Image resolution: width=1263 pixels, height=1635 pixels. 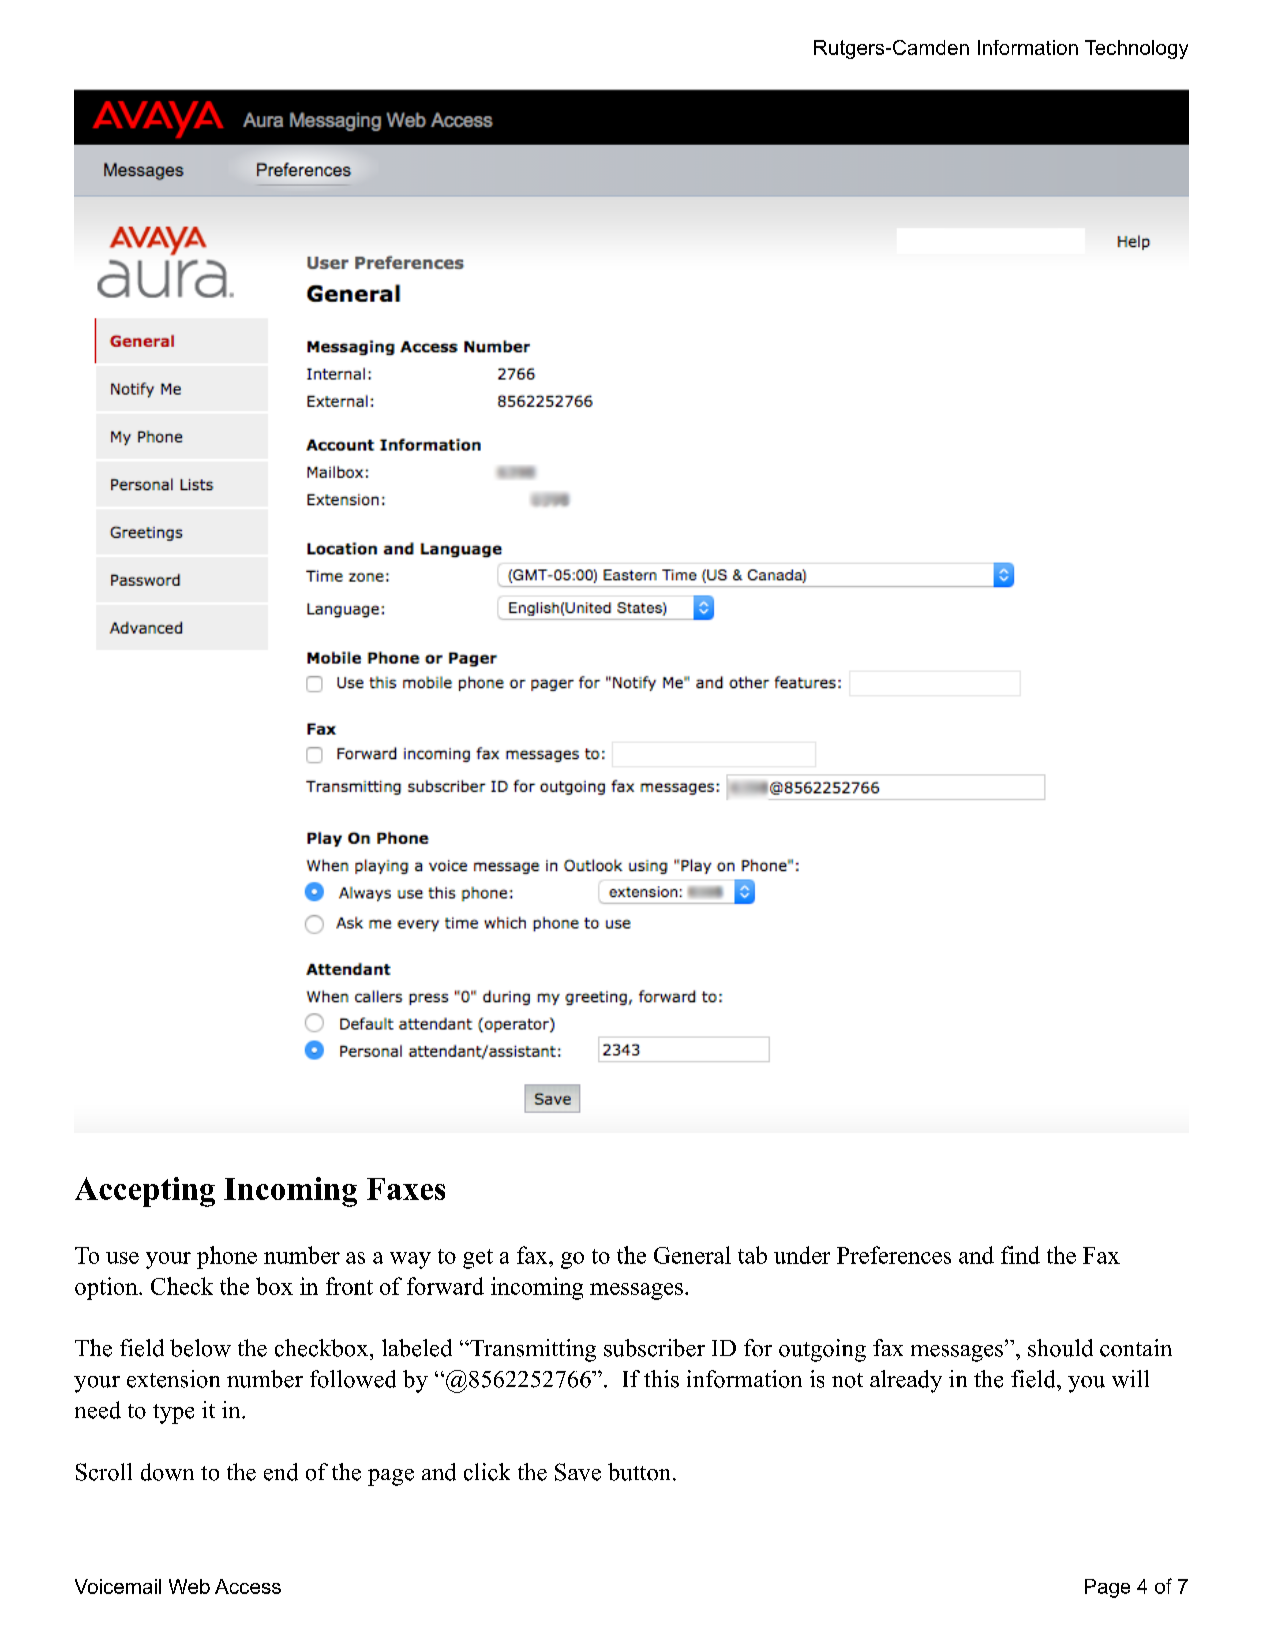 I want to click on Access, so click(x=248, y=1586).
